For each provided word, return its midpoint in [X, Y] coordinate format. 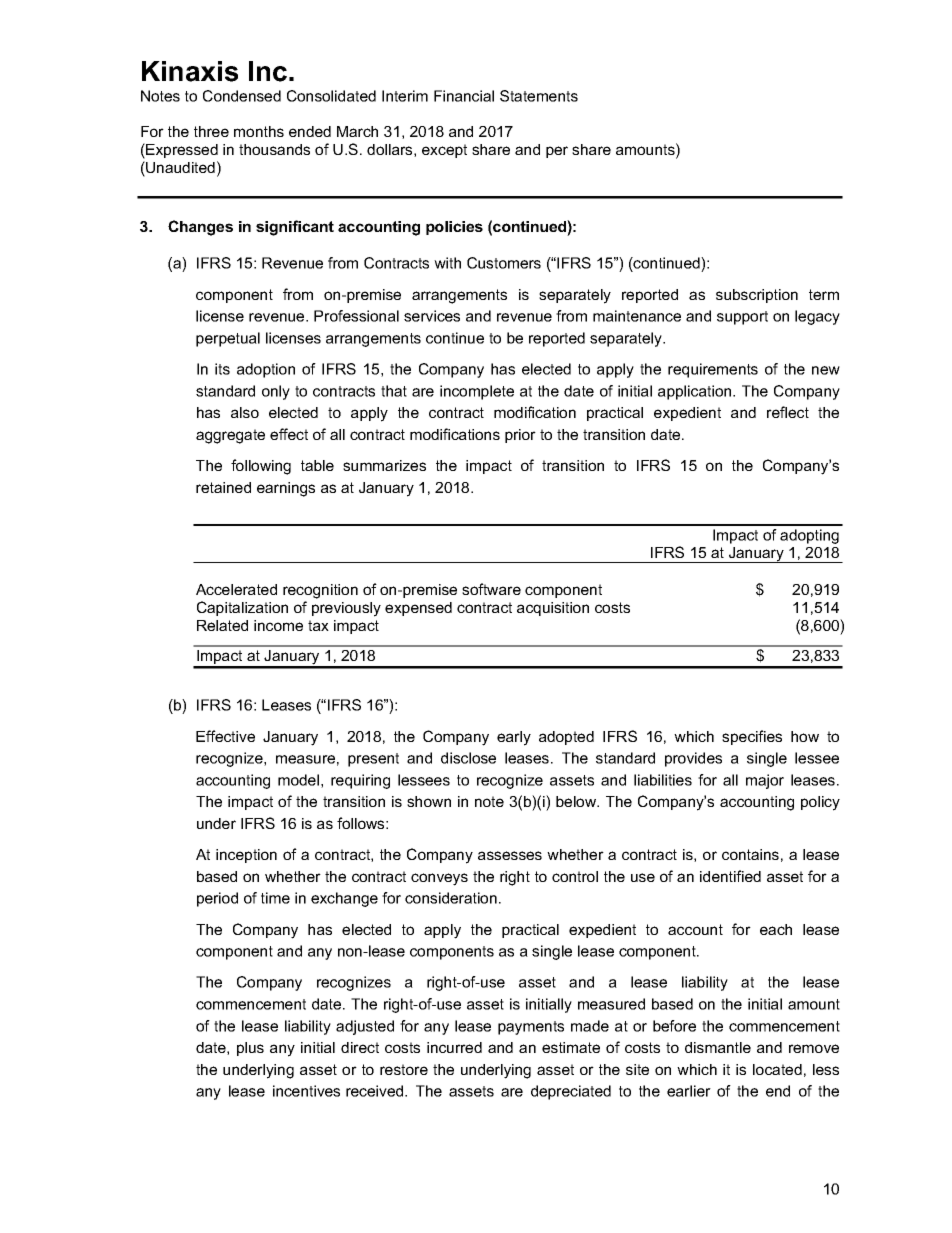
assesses [510, 855]
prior [520, 436]
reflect [788, 412]
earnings [286, 489]
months [259, 131]
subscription [757, 296]
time [275, 898]
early [514, 738]
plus [250, 1049]
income [278, 625]
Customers [504, 263]
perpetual [228, 339]
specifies [752, 737]
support [742, 318]
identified [730, 876]
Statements [539, 96]
